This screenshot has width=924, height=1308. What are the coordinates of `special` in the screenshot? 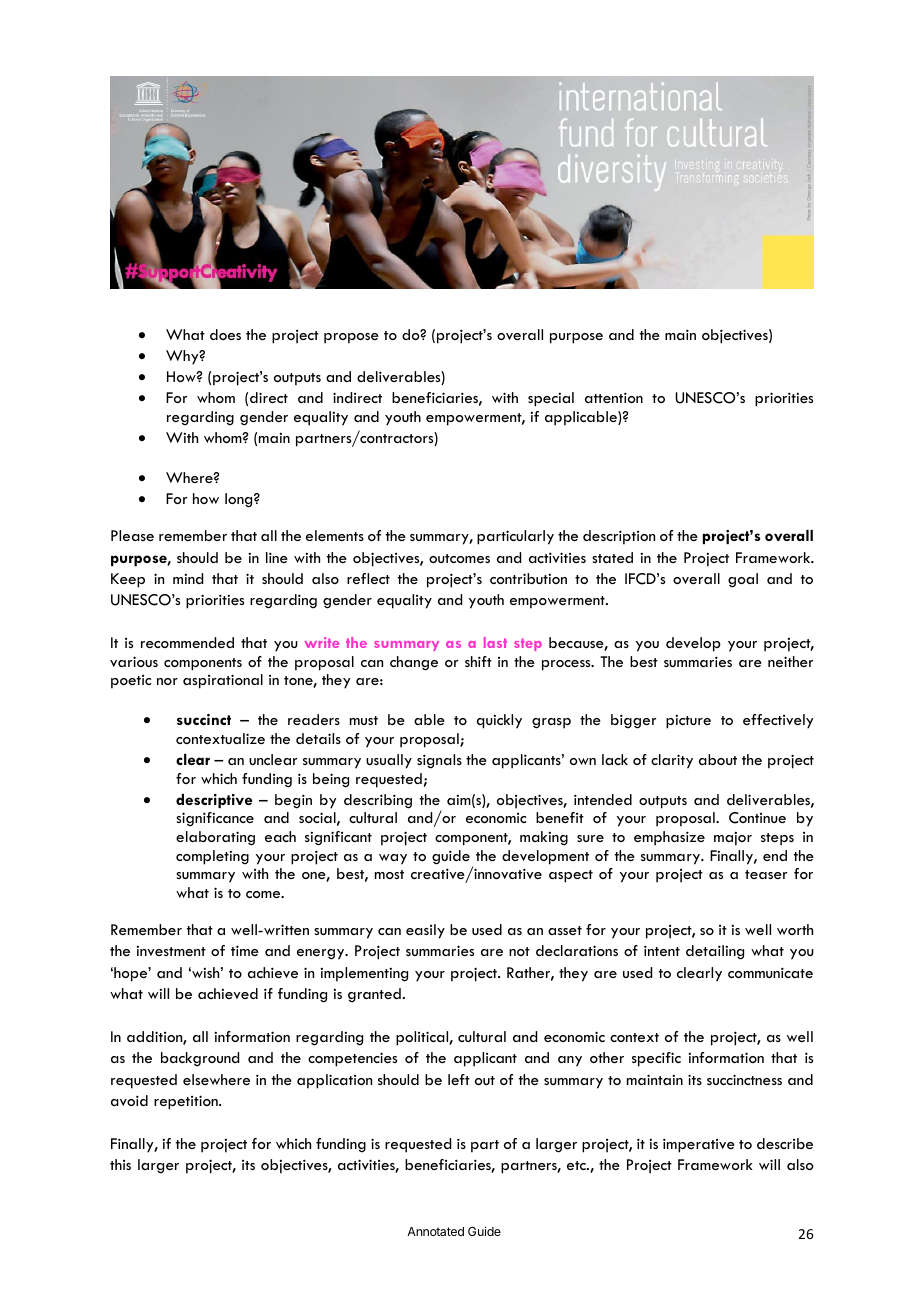 It's located at (551, 399).
